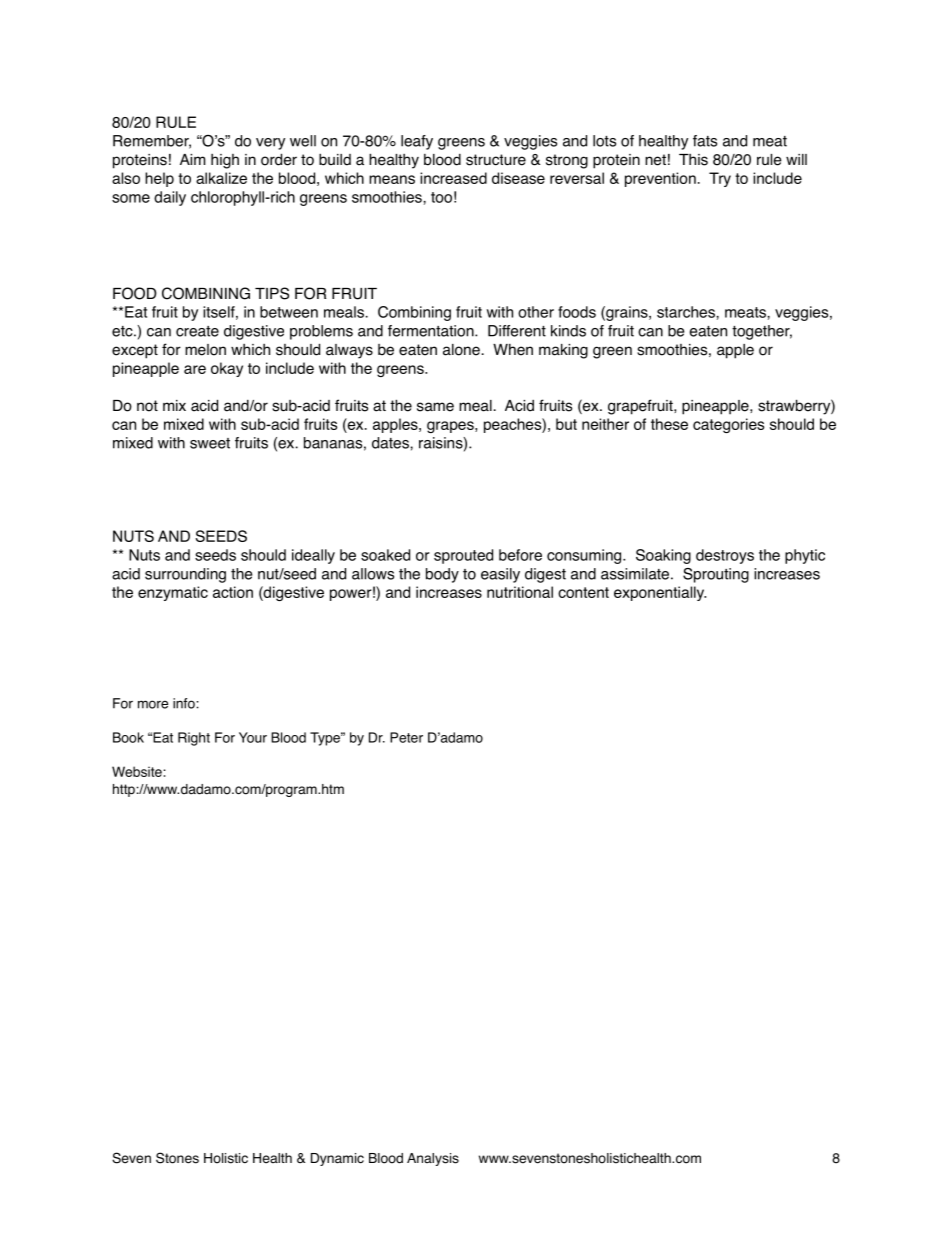 The width and height of the image is (952, 1233). I want to click on exponentially, so click(660, 593).
